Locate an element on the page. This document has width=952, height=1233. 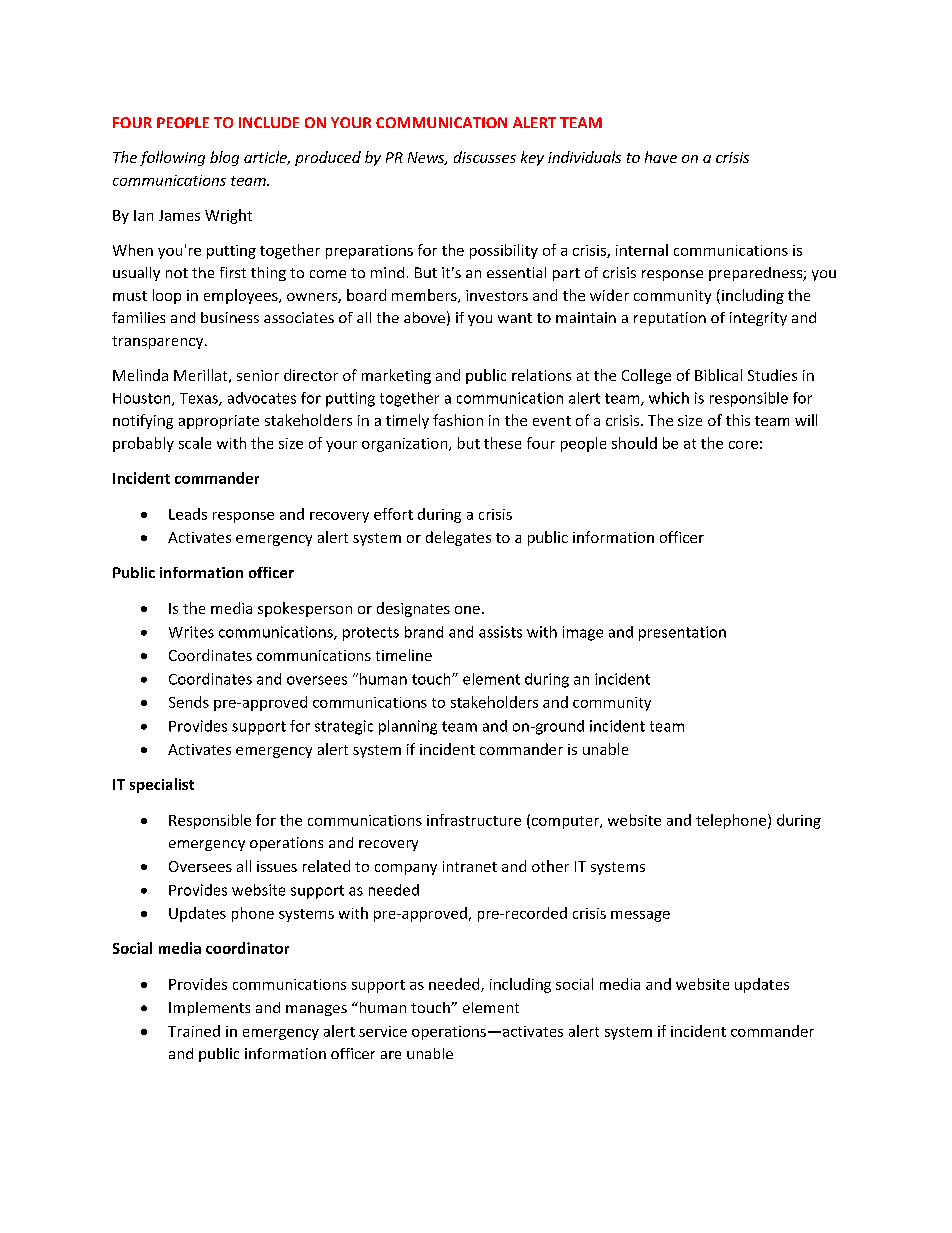
delegates is located at coordinates (458, 538).
